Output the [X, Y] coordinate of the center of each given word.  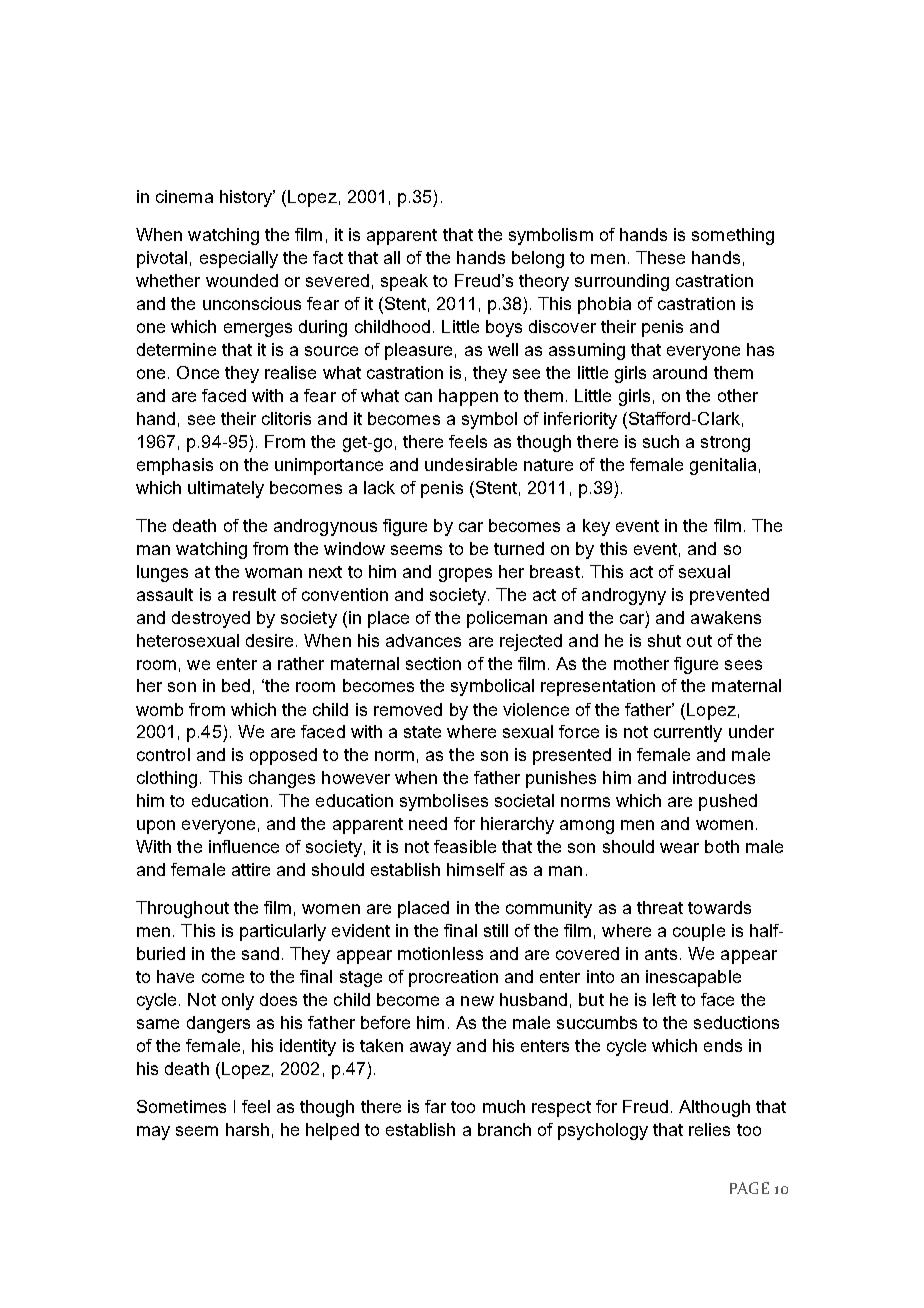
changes [282, 779]
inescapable [693, 978]
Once [198, 372]
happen [468, 397]
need [428, 823]
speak [404, 282]
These [660, 257]
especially [239, 259]
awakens [726, 617]
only [238, 1001]
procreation [453, 978]
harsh [247, 1129]
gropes [465, 575]
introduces [714, 777]
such [661, 441]
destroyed [211, 619]
